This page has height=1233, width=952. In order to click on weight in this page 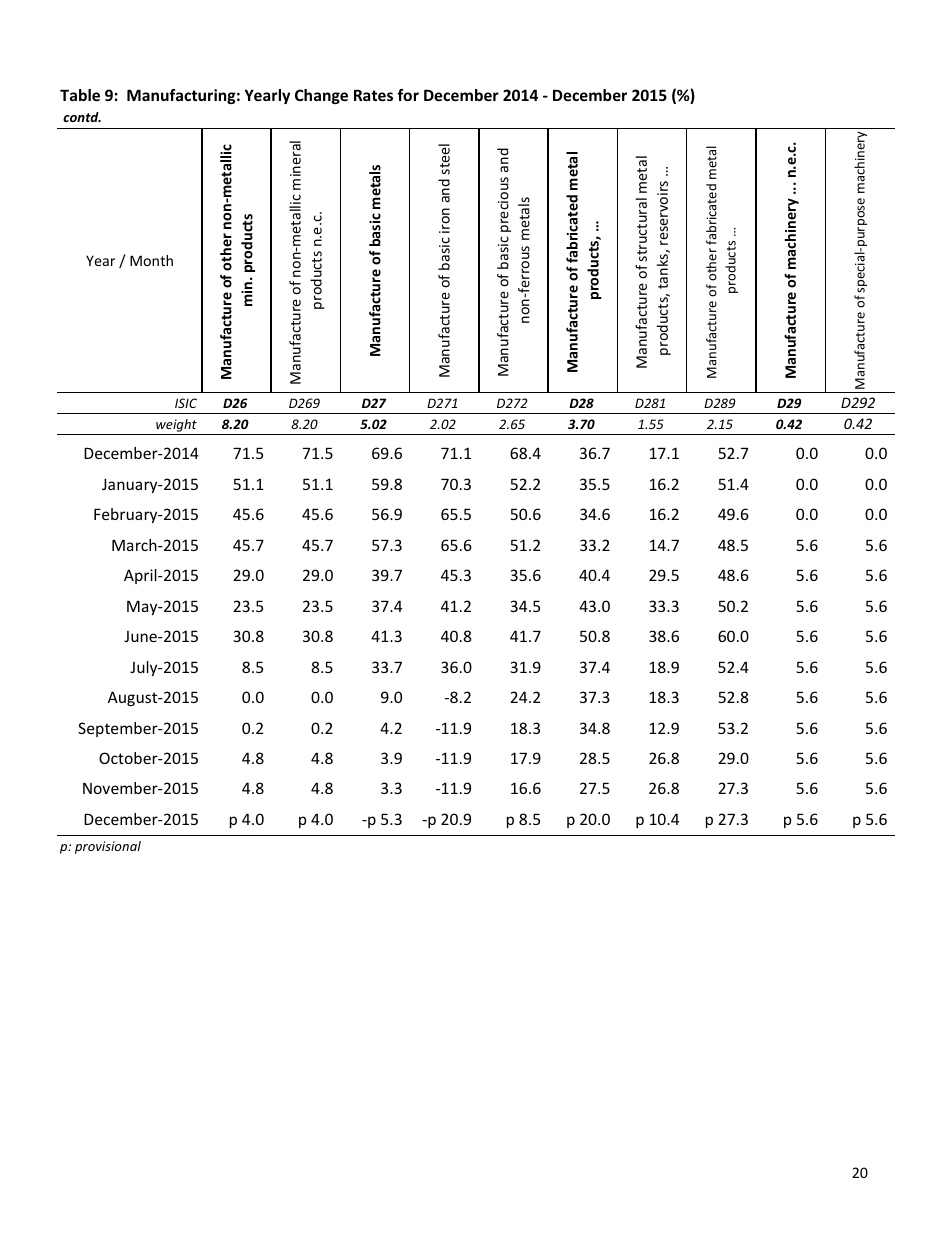, I will do `click(176, 425)`.
